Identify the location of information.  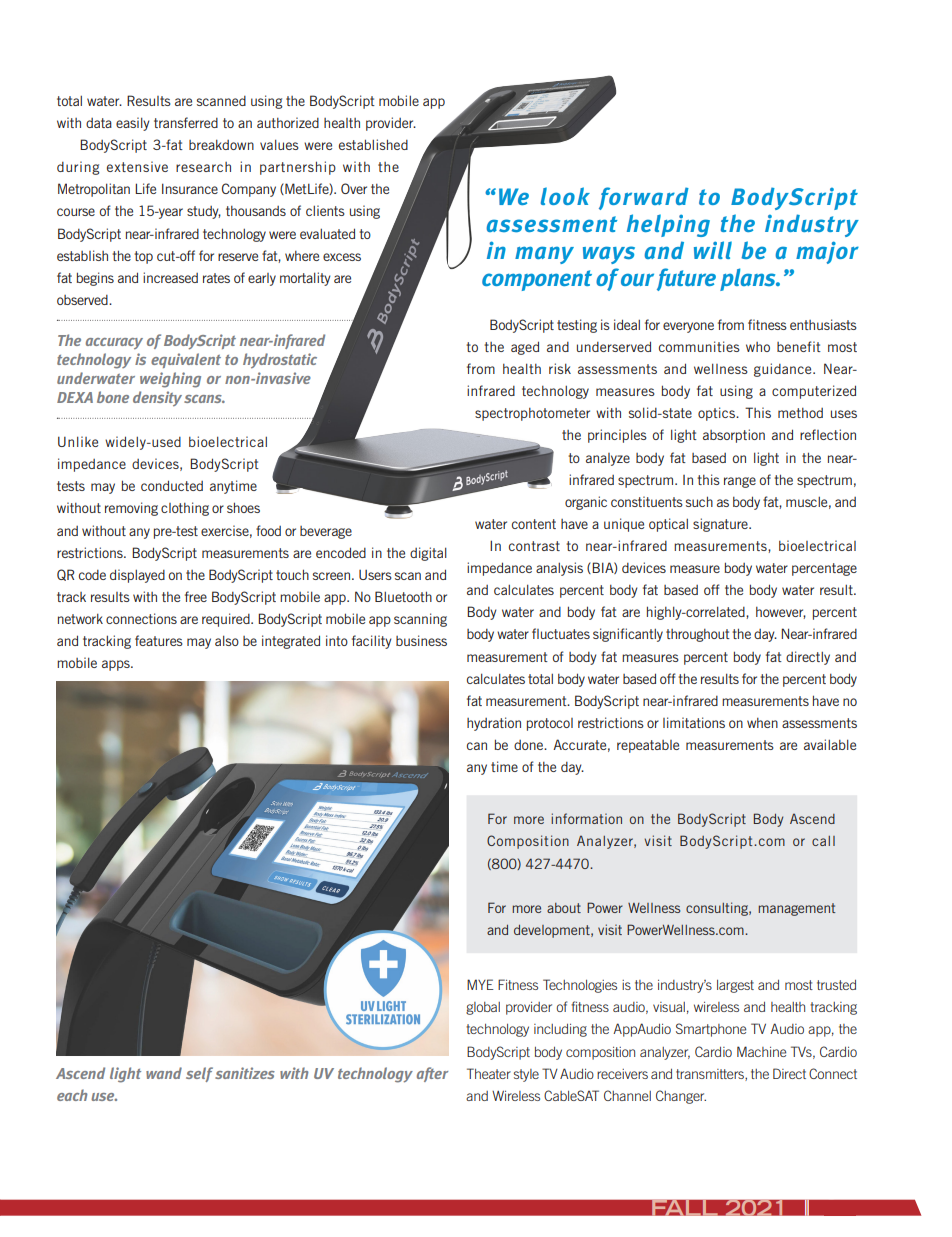
(586, 818).
